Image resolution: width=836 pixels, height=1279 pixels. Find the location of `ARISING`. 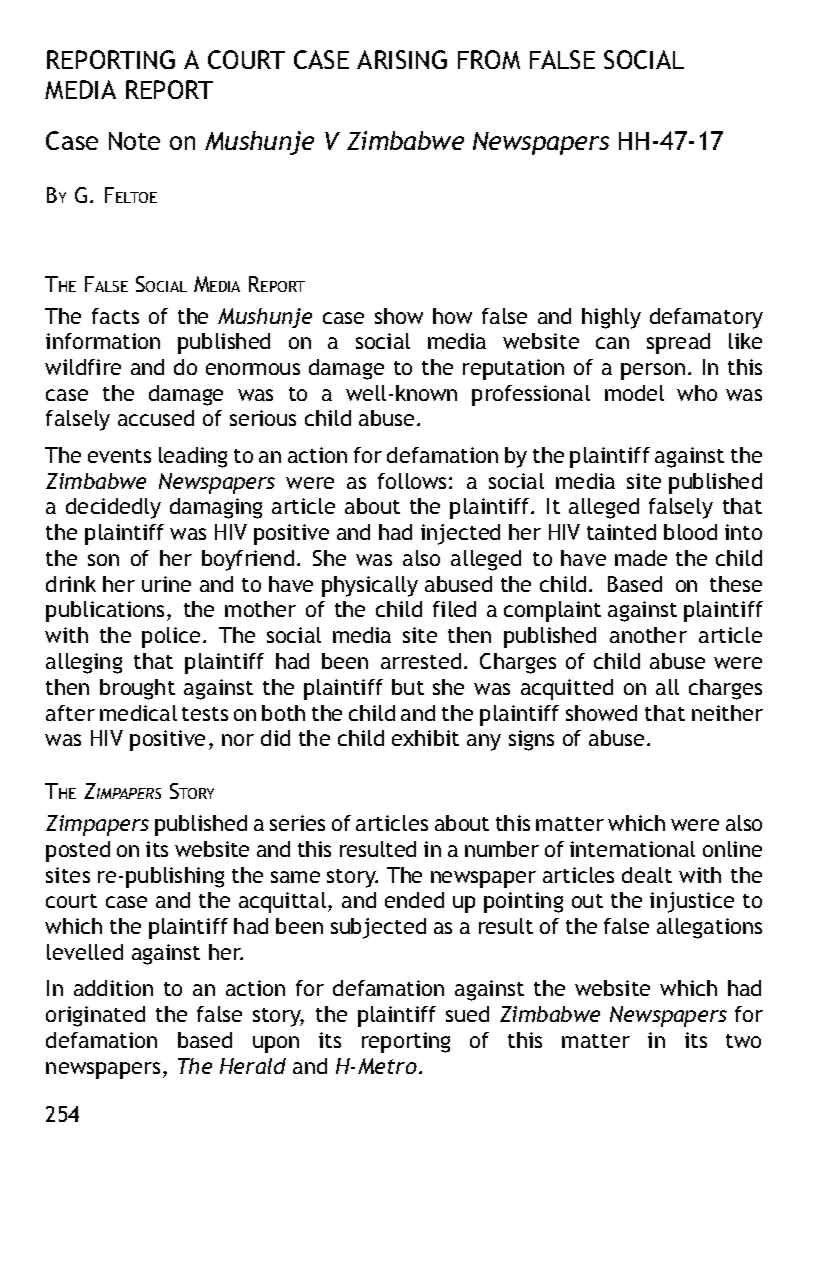

ARISING is located at coordinates (402, 59).
